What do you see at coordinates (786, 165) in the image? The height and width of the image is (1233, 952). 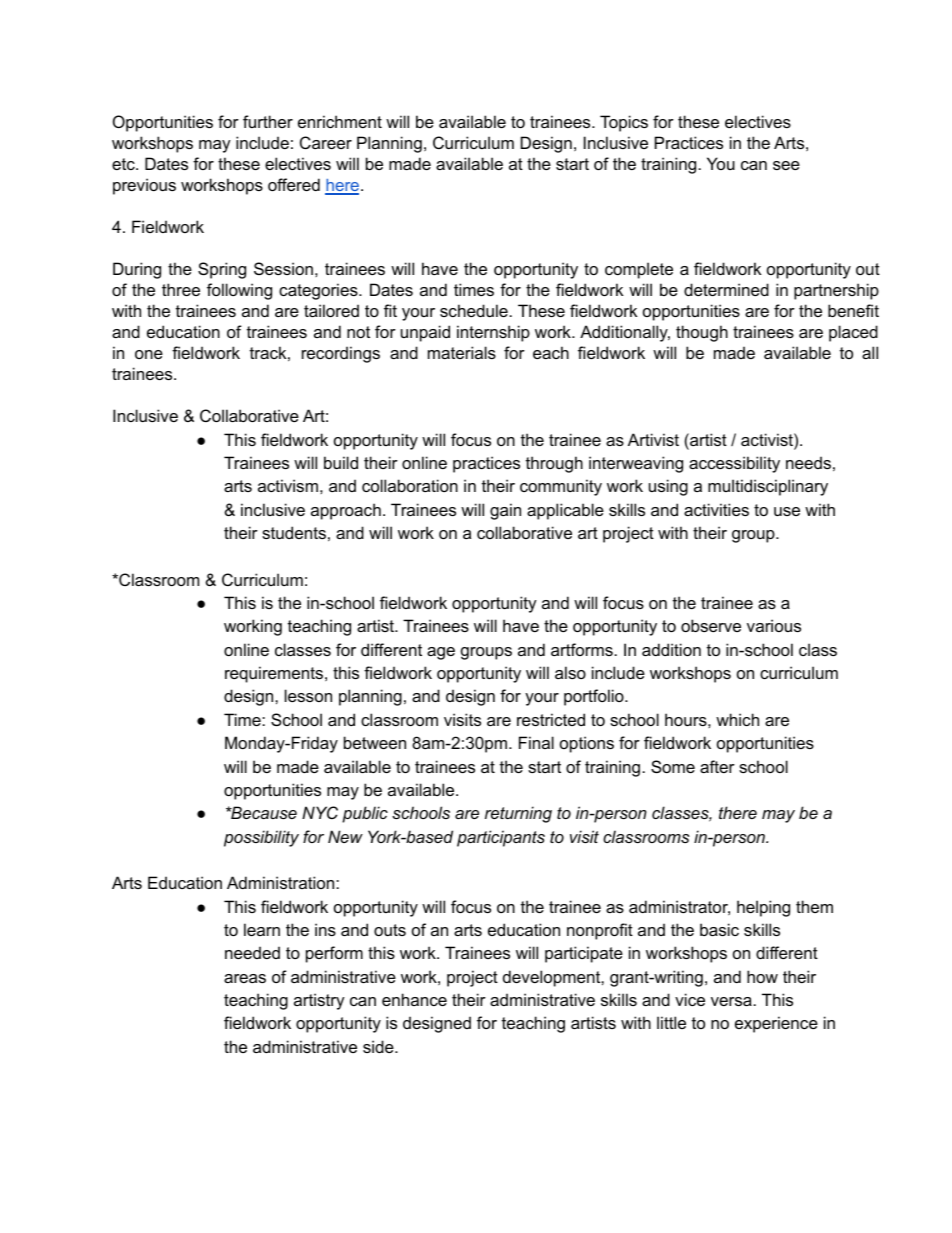 I see `see` at bounding box center [786, 165].
